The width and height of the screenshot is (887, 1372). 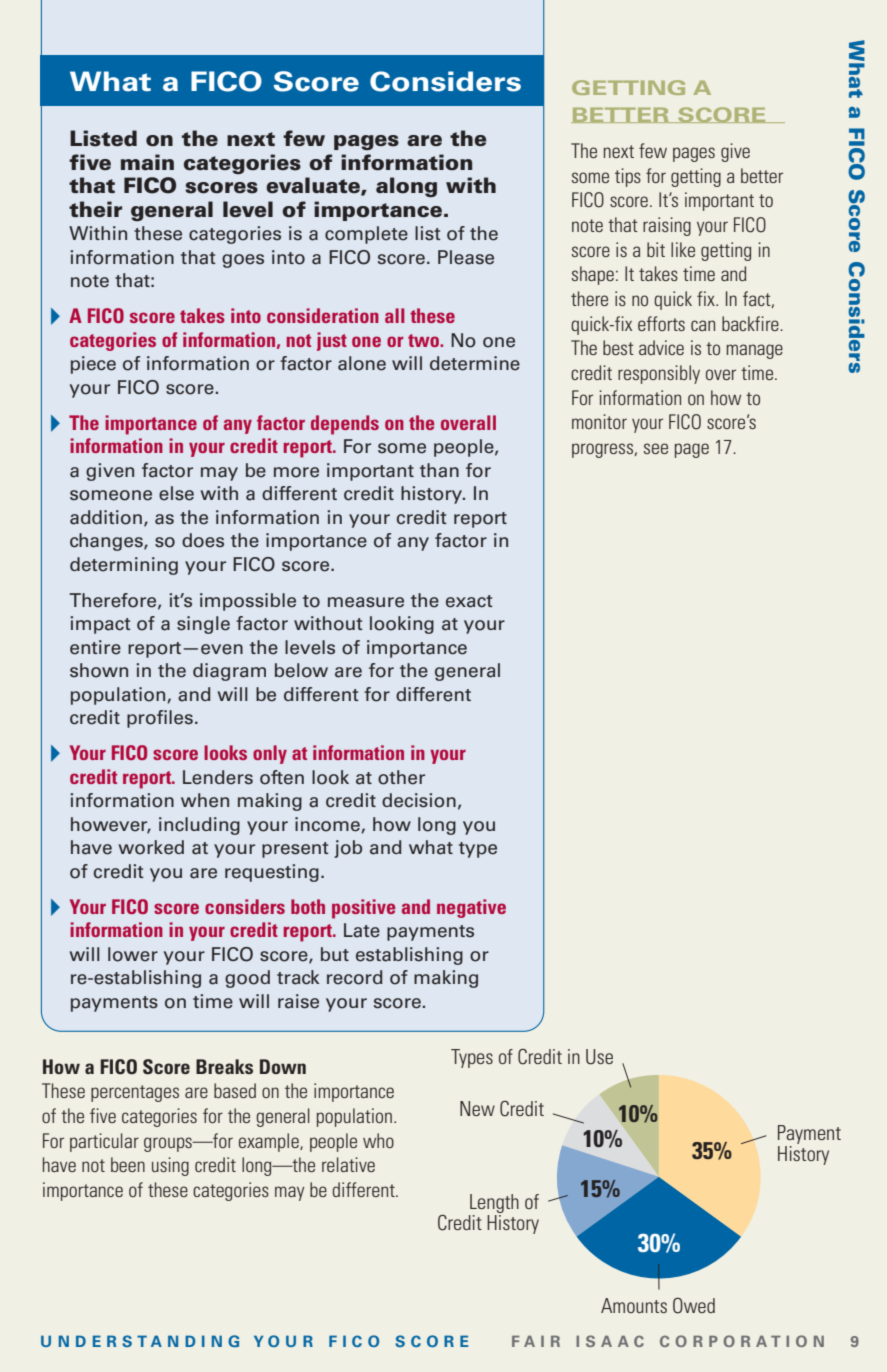 I want to click on Use, so click(x=599, y=1057).
